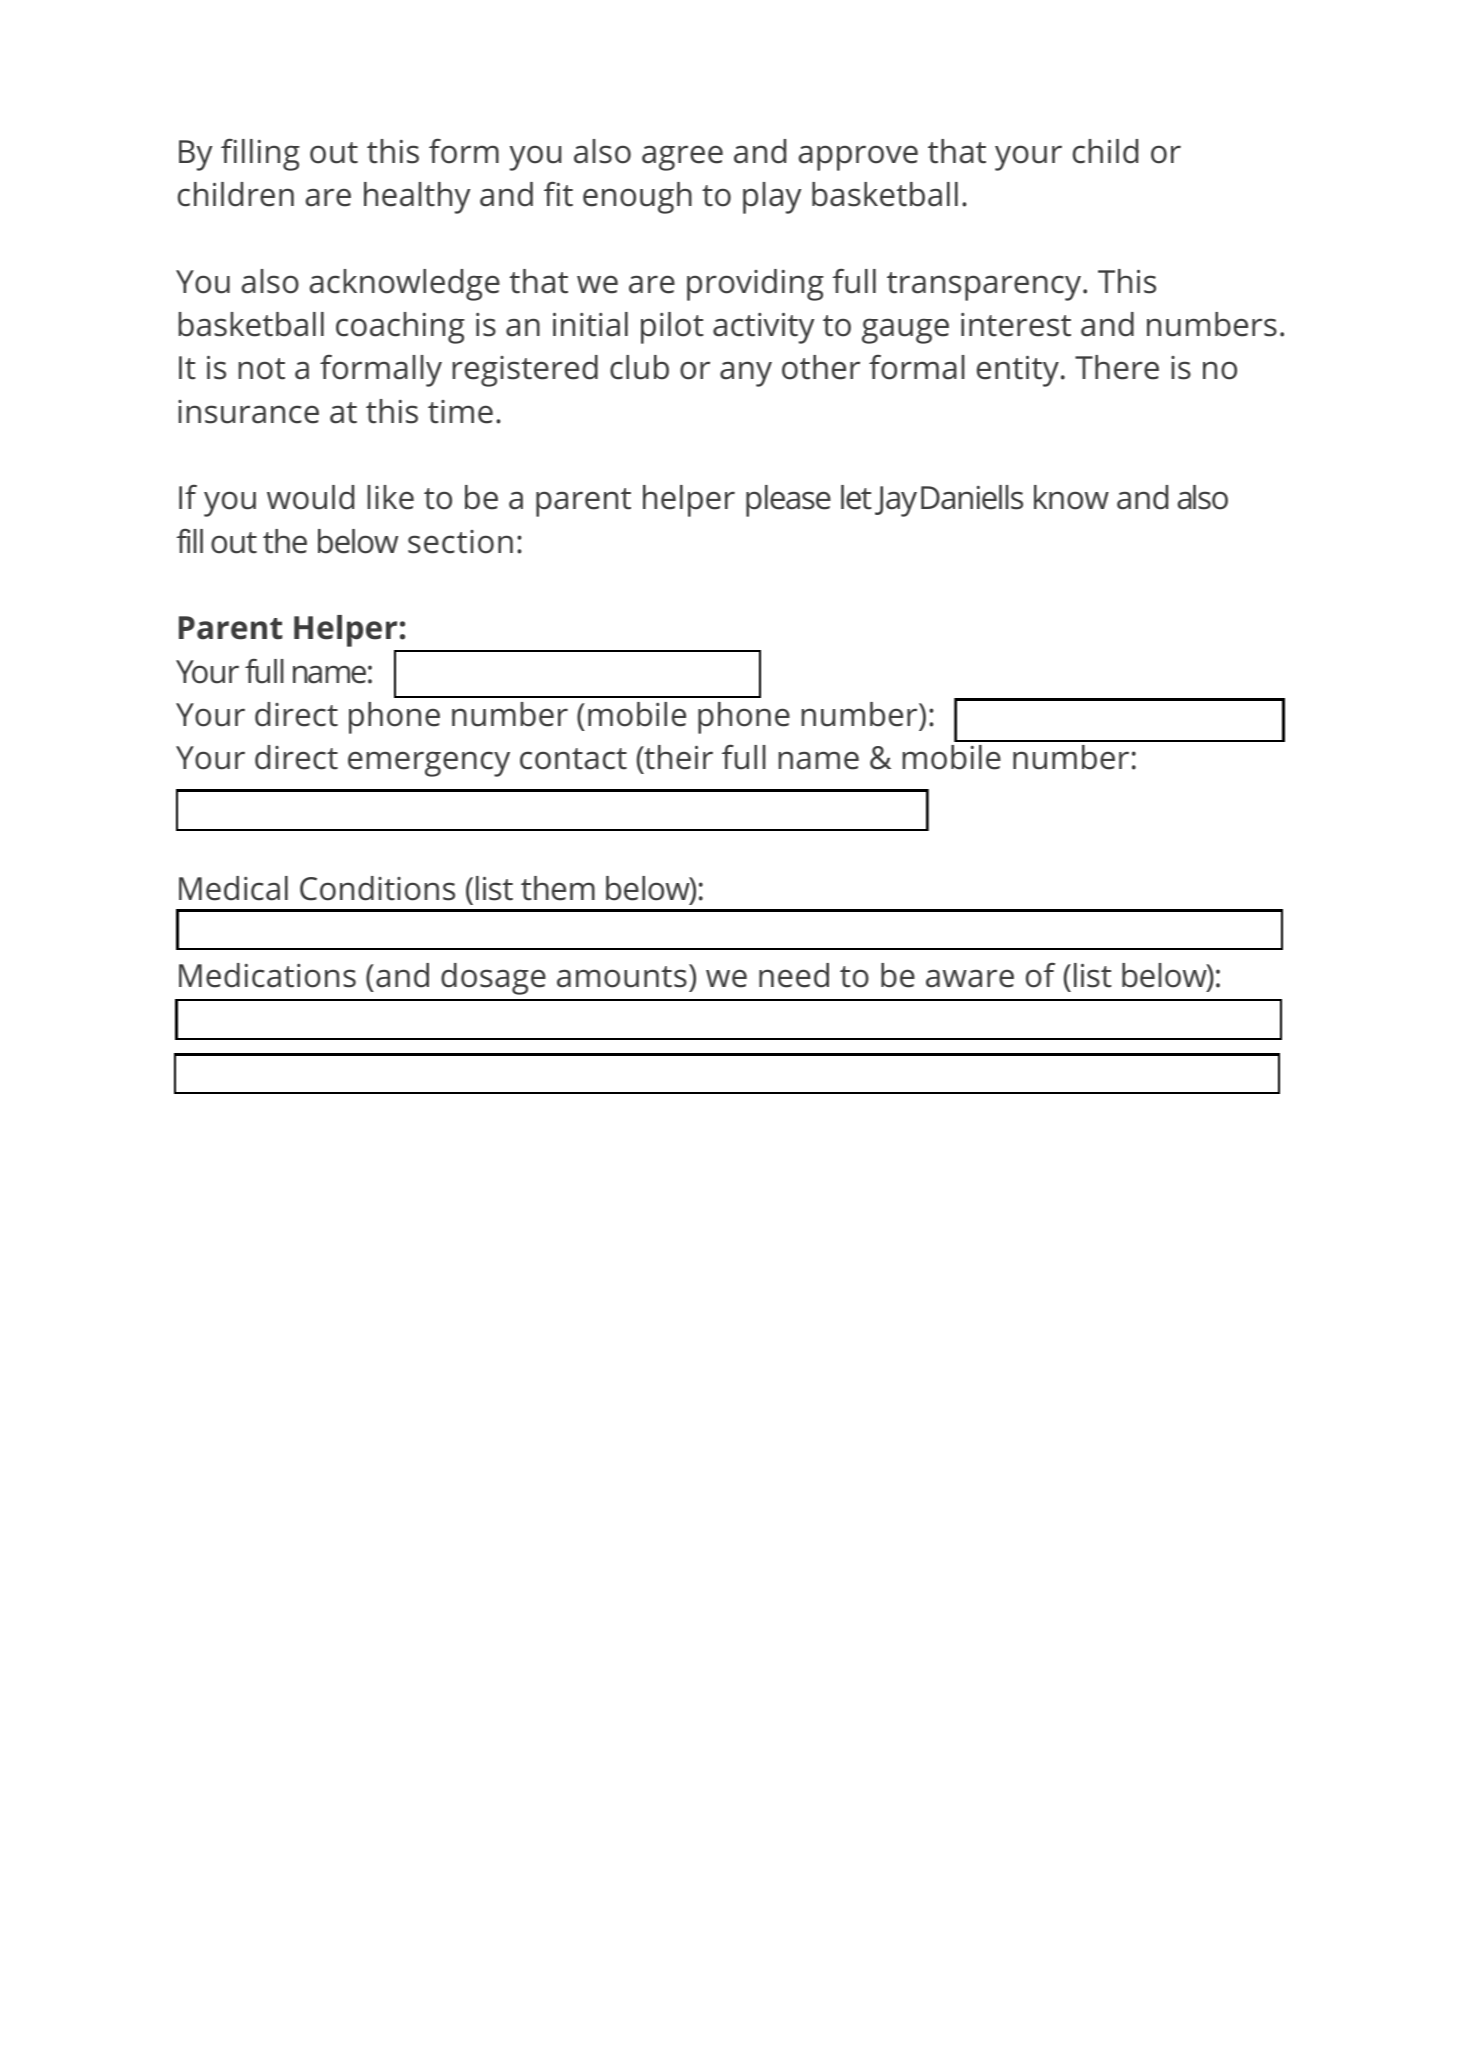 The width and height of the page is (1458, 2062). Describe the element at coordinates (573, 759) in the page. I see `contact` at that location.
